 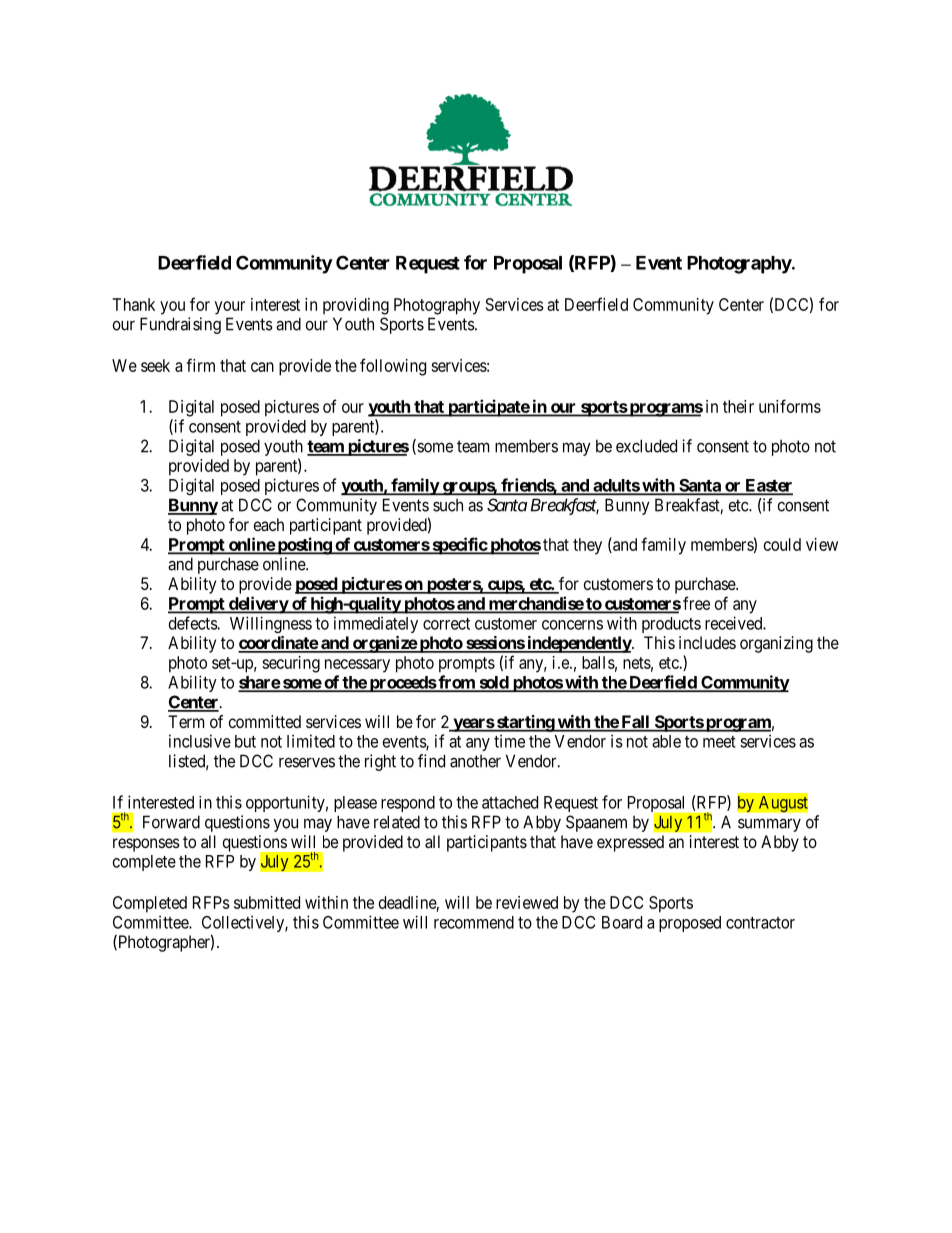 What do you see at coordinates (267, 902) in the page?
I see `submitted` at bounding box center [267, 902].
